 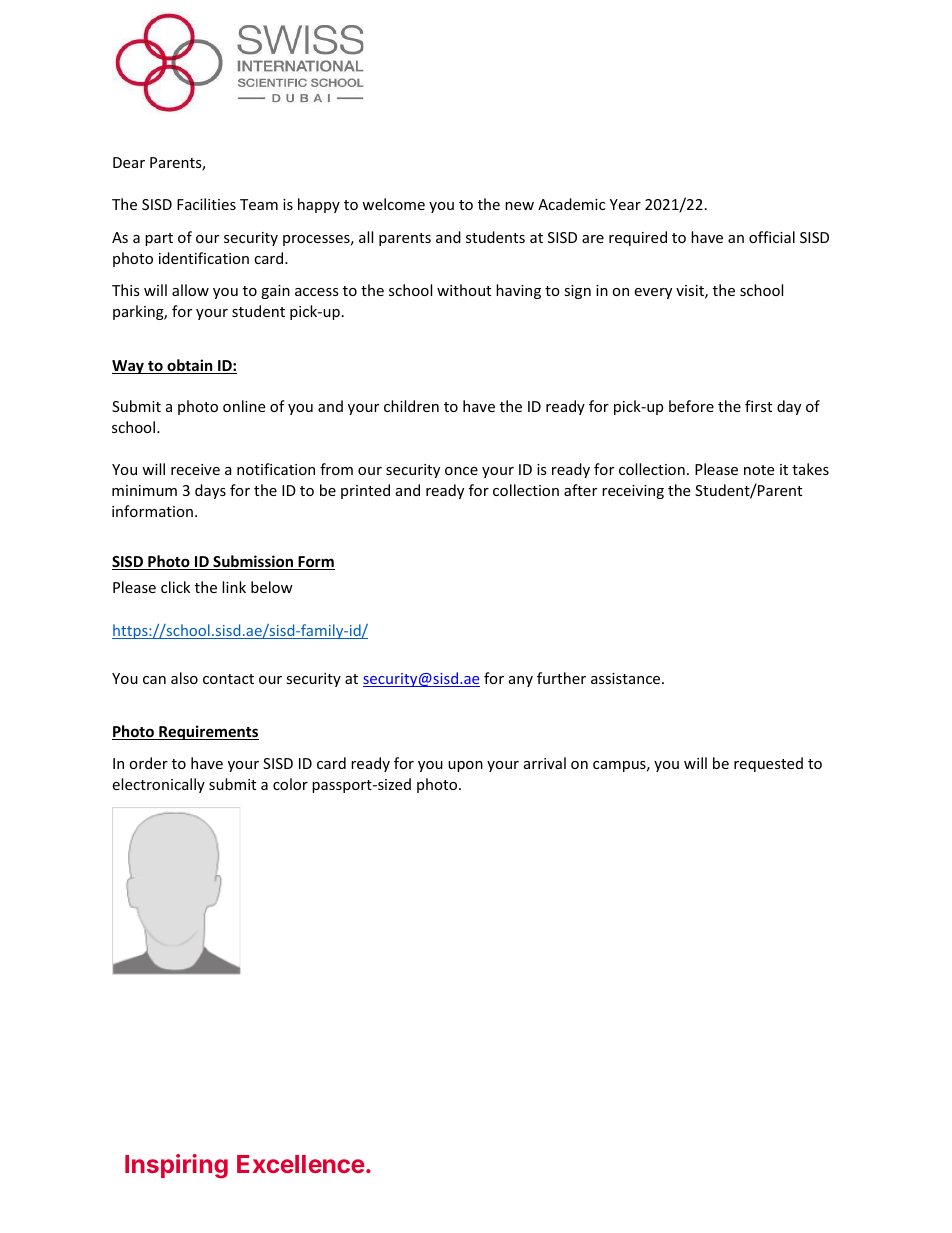 I want to click on Facilities, so click(x=206, y=204).
